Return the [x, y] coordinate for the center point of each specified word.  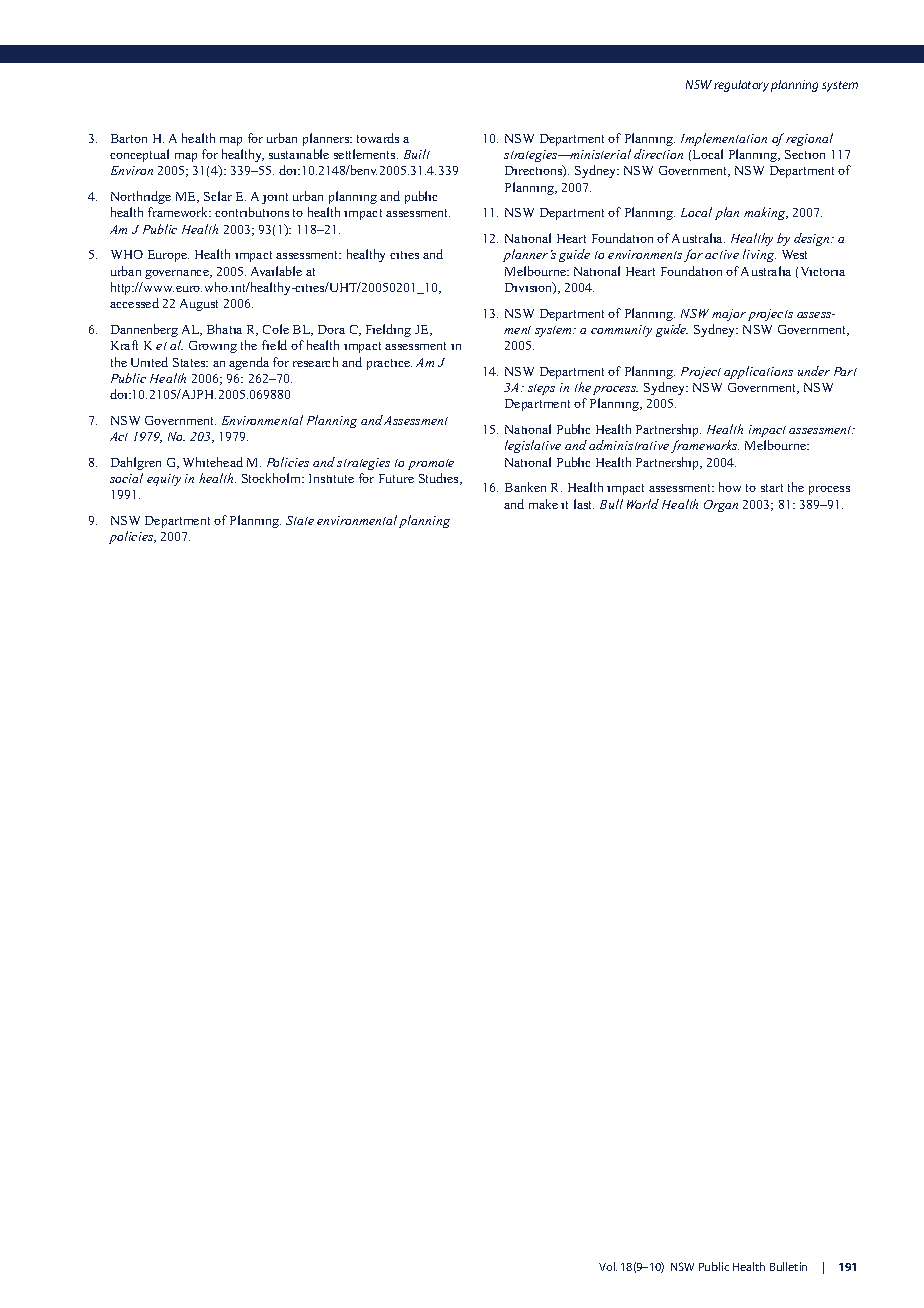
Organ [721, 506]
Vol [608, 1266]
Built [417, 154]
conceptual [139, 155]
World [643, 504]
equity [164, 480]
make [543, 504]
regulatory [741, 86]
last [584, 504]
